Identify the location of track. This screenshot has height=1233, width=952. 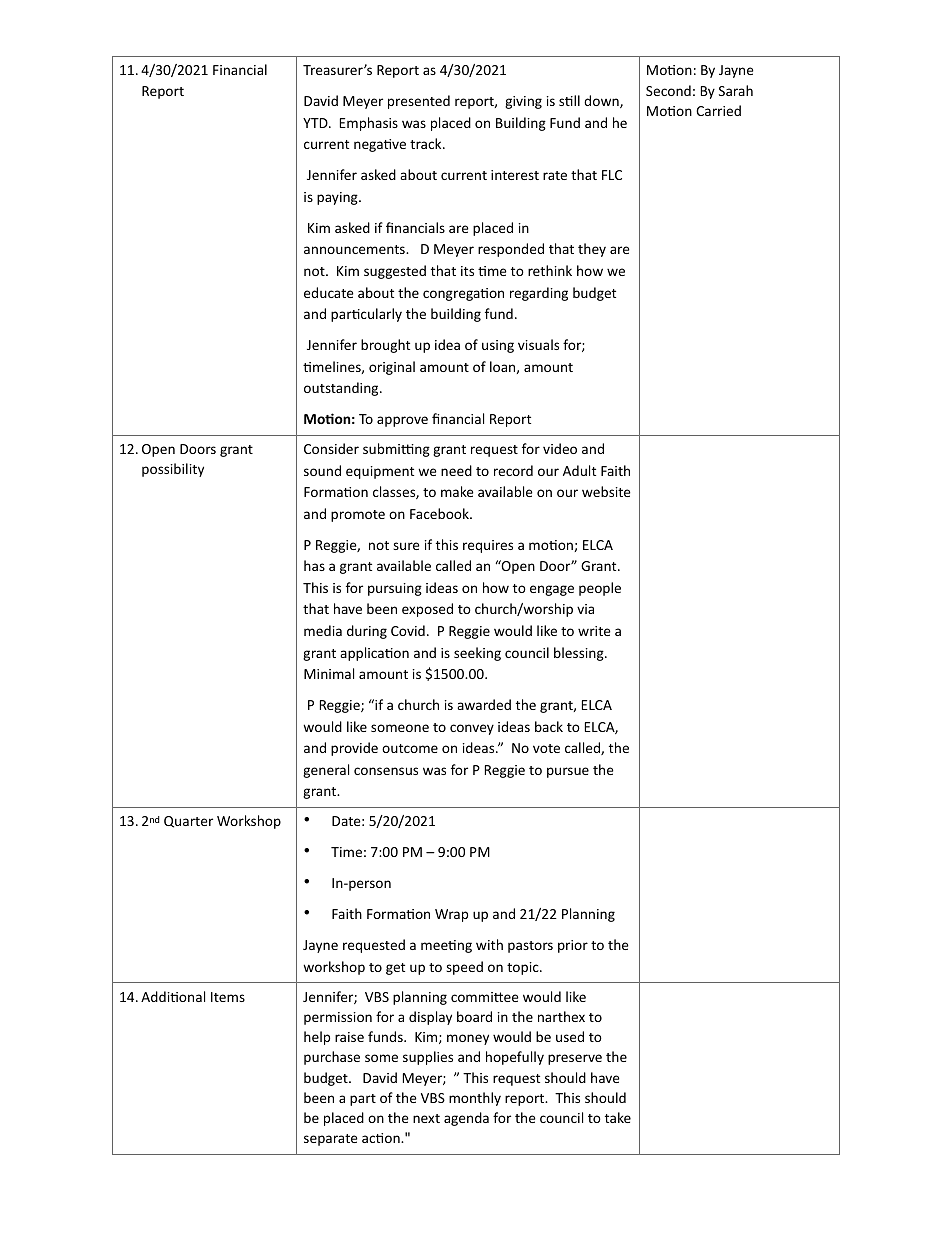
(427, 143).
